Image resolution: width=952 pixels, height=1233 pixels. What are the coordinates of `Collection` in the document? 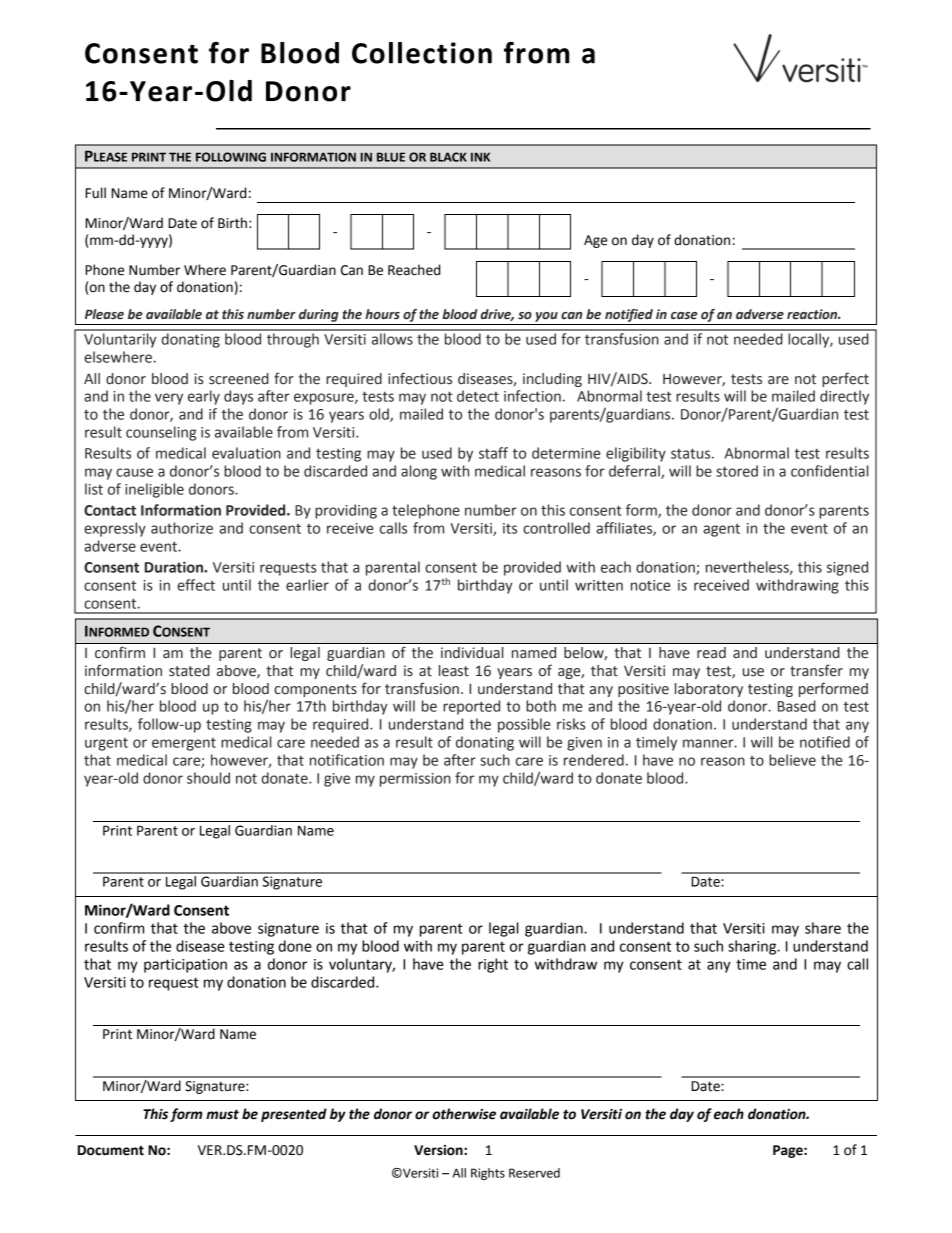 It's located at (422, 53).
